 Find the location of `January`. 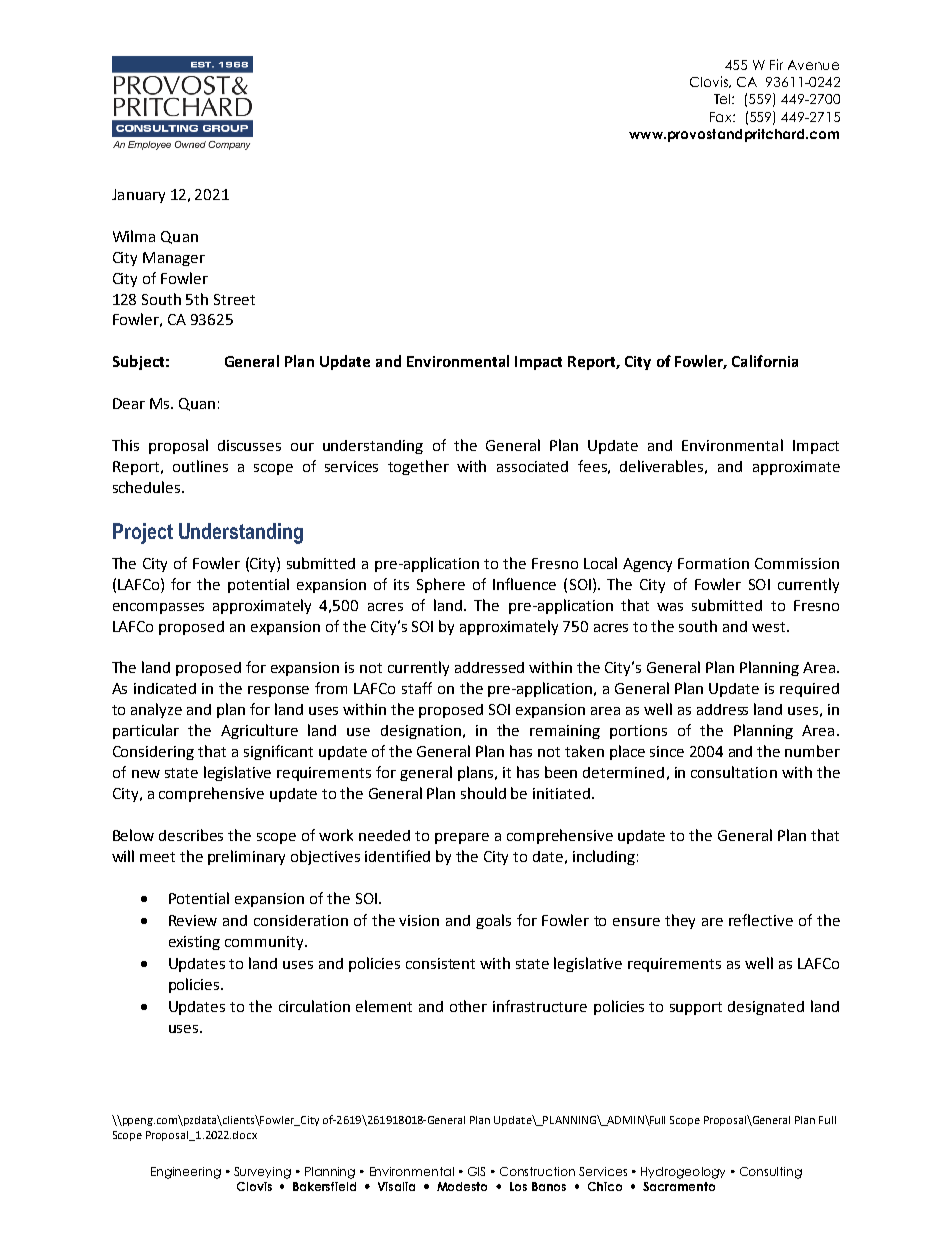

January is located at coordinates (138, 196).
